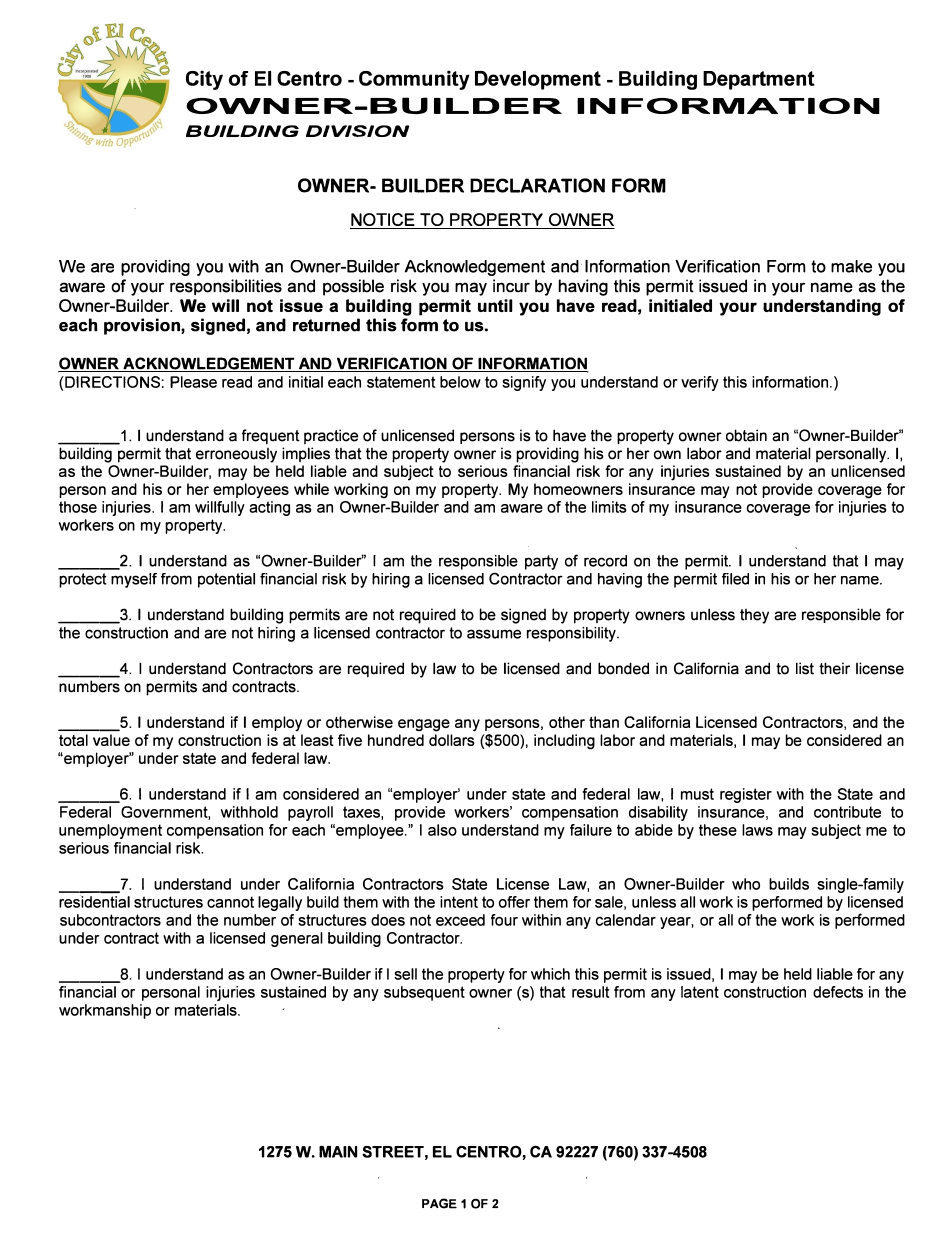 This screenshot has width=952, height=1233. What do you see at coordinates (459, 902) in the screenshot?
I see `intent` at bounding box center [459, 902].
